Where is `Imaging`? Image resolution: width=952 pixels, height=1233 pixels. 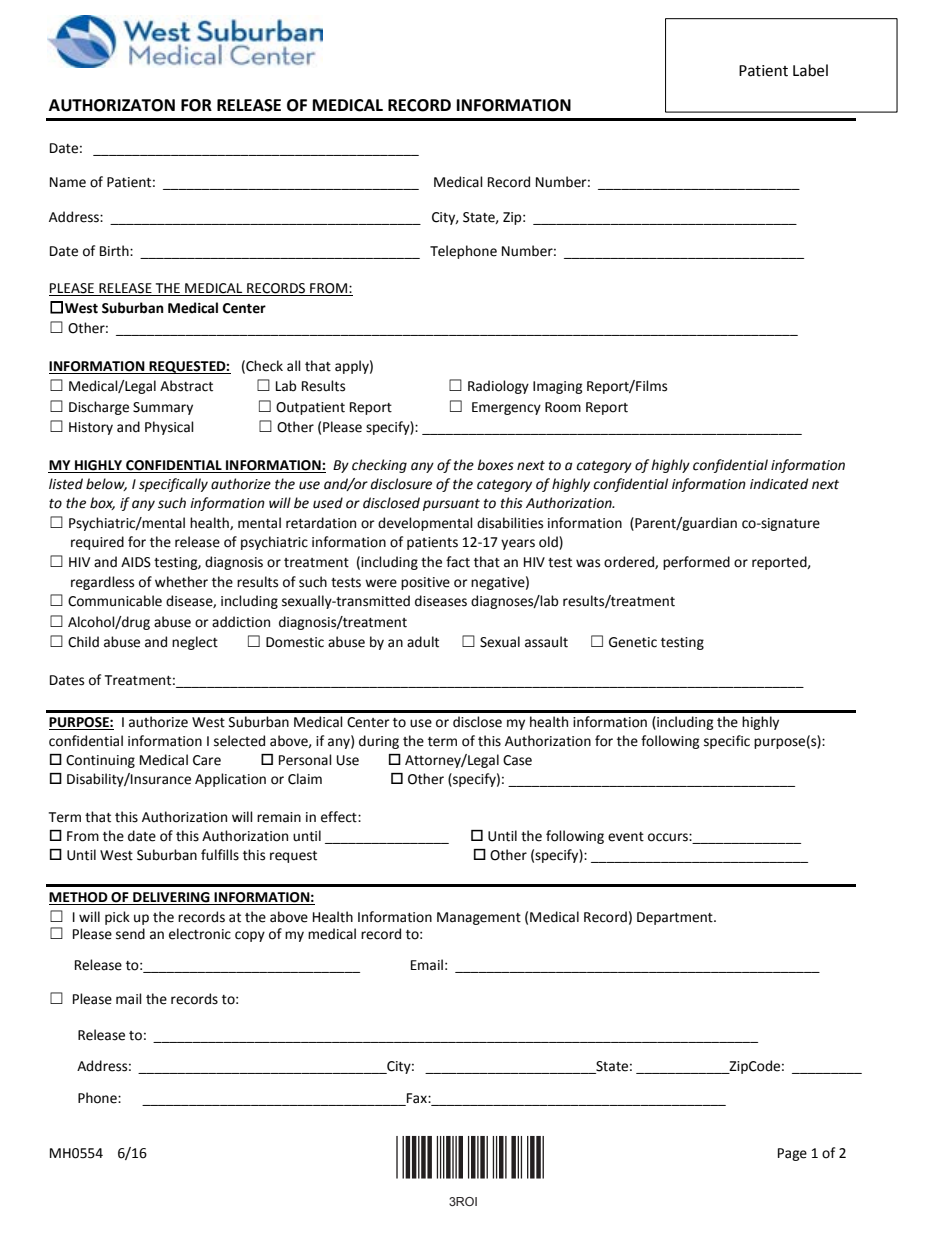 Imaging is located at coordinates (558, 387).
